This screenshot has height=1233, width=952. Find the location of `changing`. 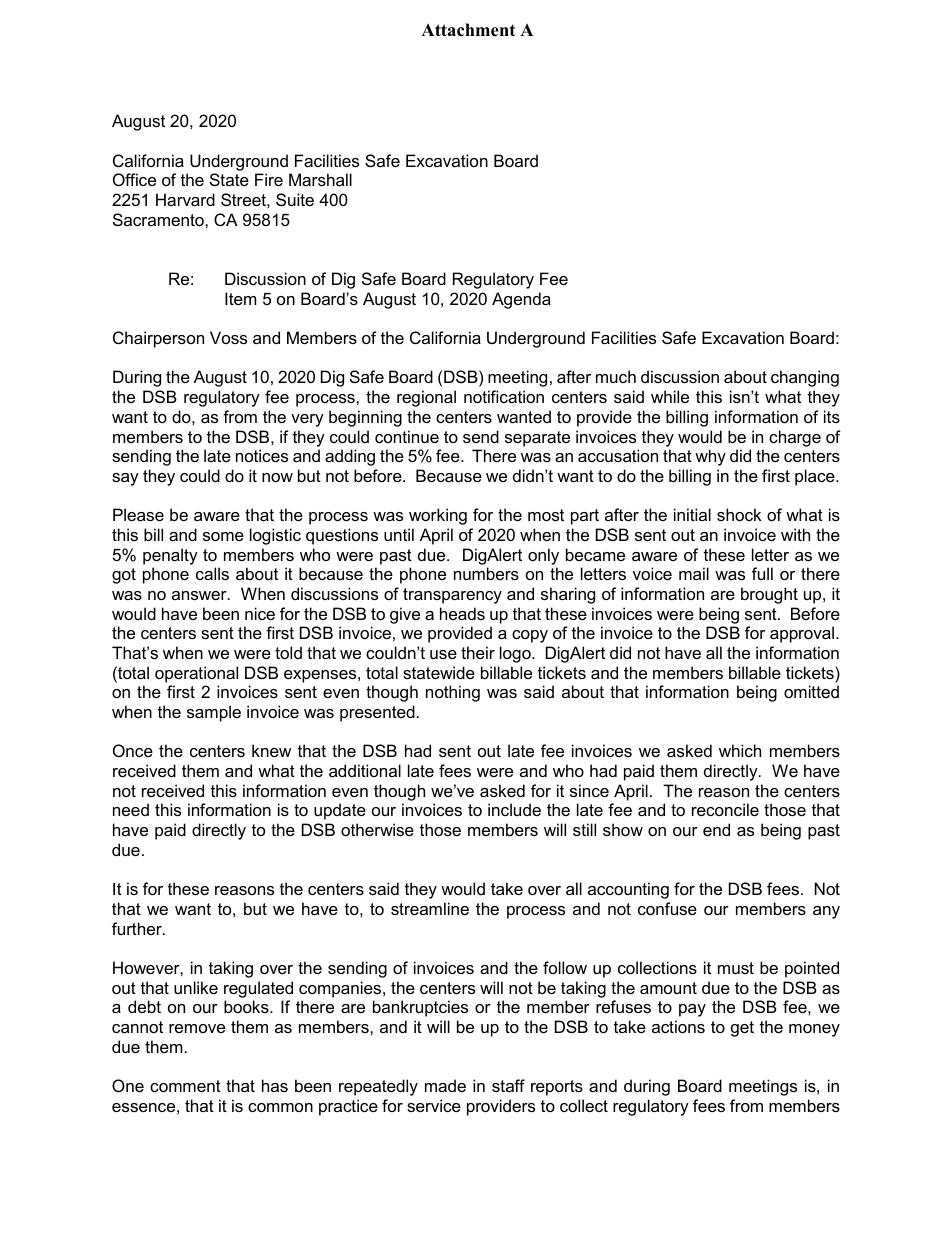

changing is located at coordinates (805, 378).
